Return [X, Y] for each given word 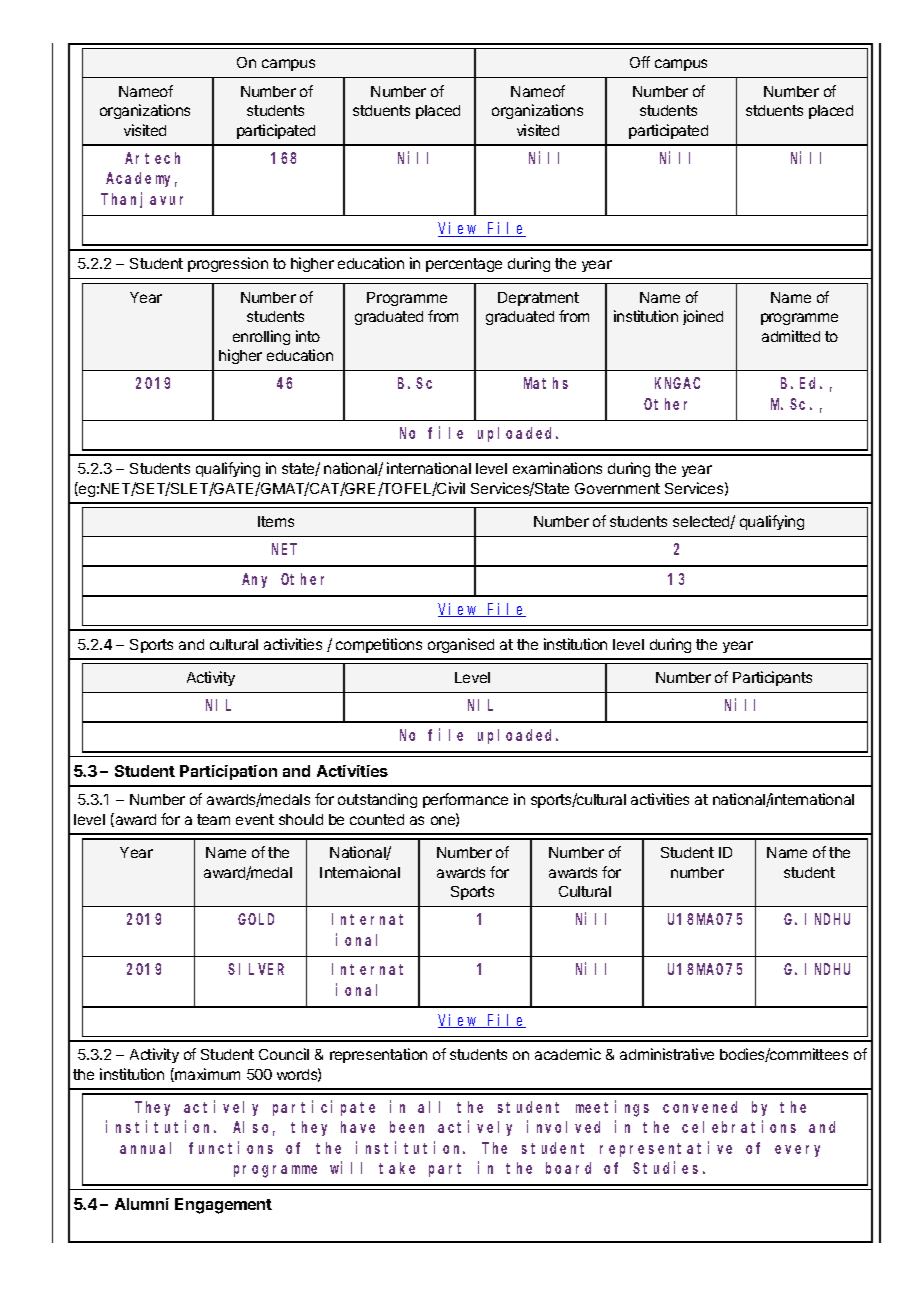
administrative [667, 1054]
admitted [791, 336]
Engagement [223, 1206]
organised [461, 645]
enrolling [261, 337]
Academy [141, 179]
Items [276, 521]
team [213, 819]
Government [617, 488]
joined [703, 317]
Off [640, 62]
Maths [546, 383]
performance [465, 800]
